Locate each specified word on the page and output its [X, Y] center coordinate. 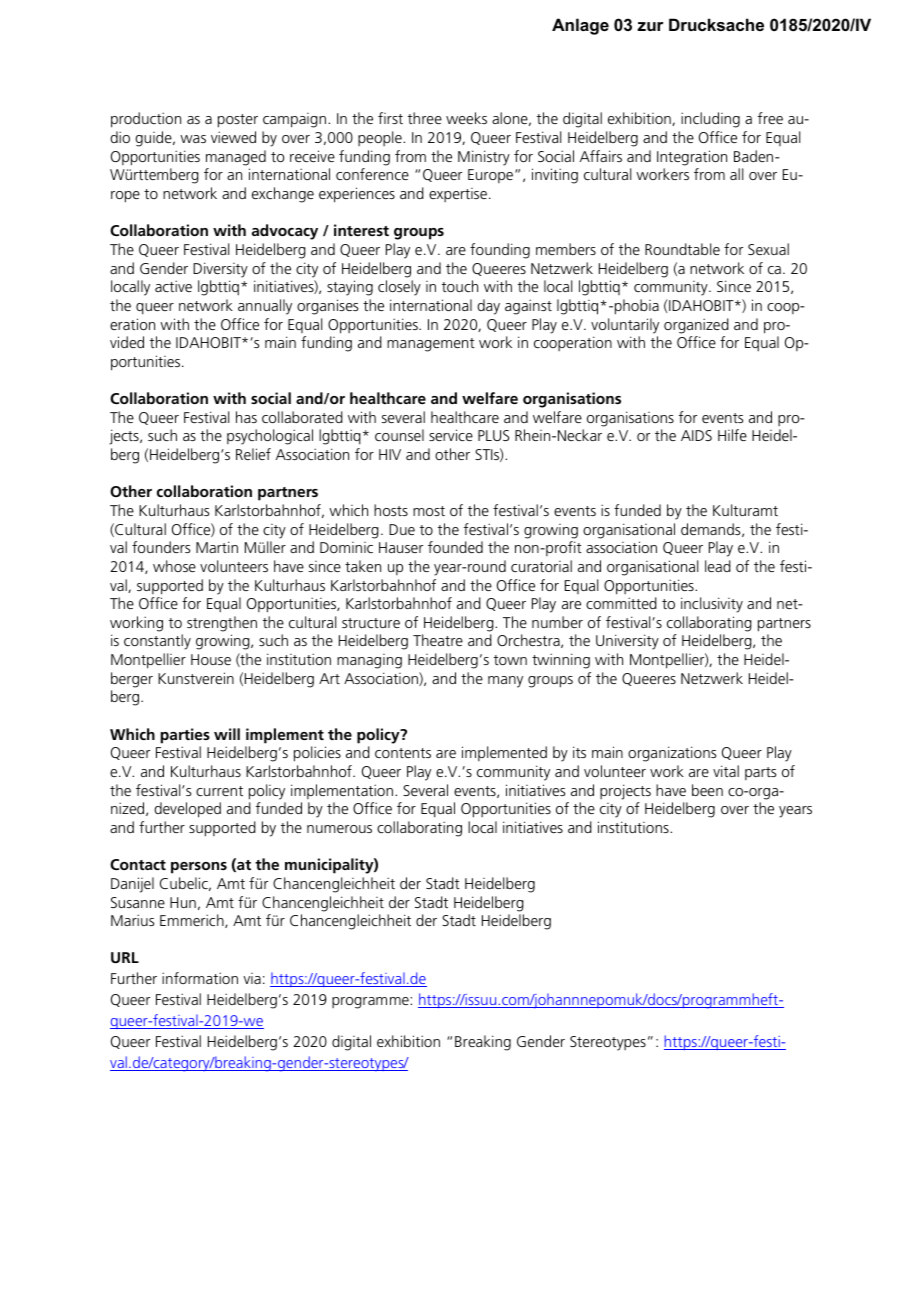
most [429, 511]
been [707, 790]
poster [238, 121]
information [200, 978]
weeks [466, 118]
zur [650, 26]
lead [718, 566]
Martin [217, 547]
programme [371, 1003]
